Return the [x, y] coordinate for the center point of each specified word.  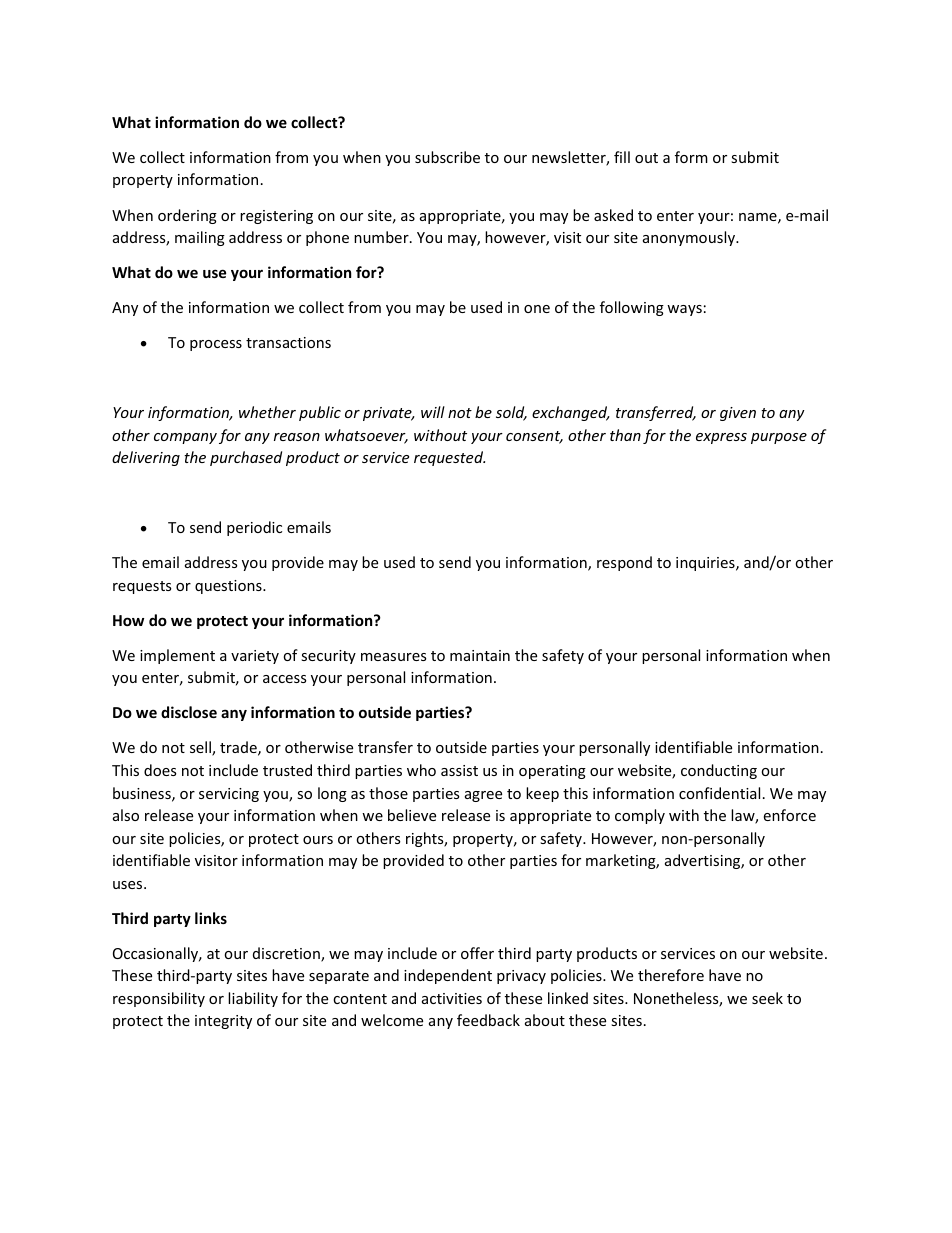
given [738, 414]
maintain [480, 655]
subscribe [447, 157]
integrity [223, 1022]
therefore [671, 975]
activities [452, 998]
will [433, 412]
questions [229, 587]
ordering [187, 216]
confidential [719, 793]
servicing [229, 795]
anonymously [690, 238]
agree [483, 796]
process [216, 345]
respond [624, 563]
